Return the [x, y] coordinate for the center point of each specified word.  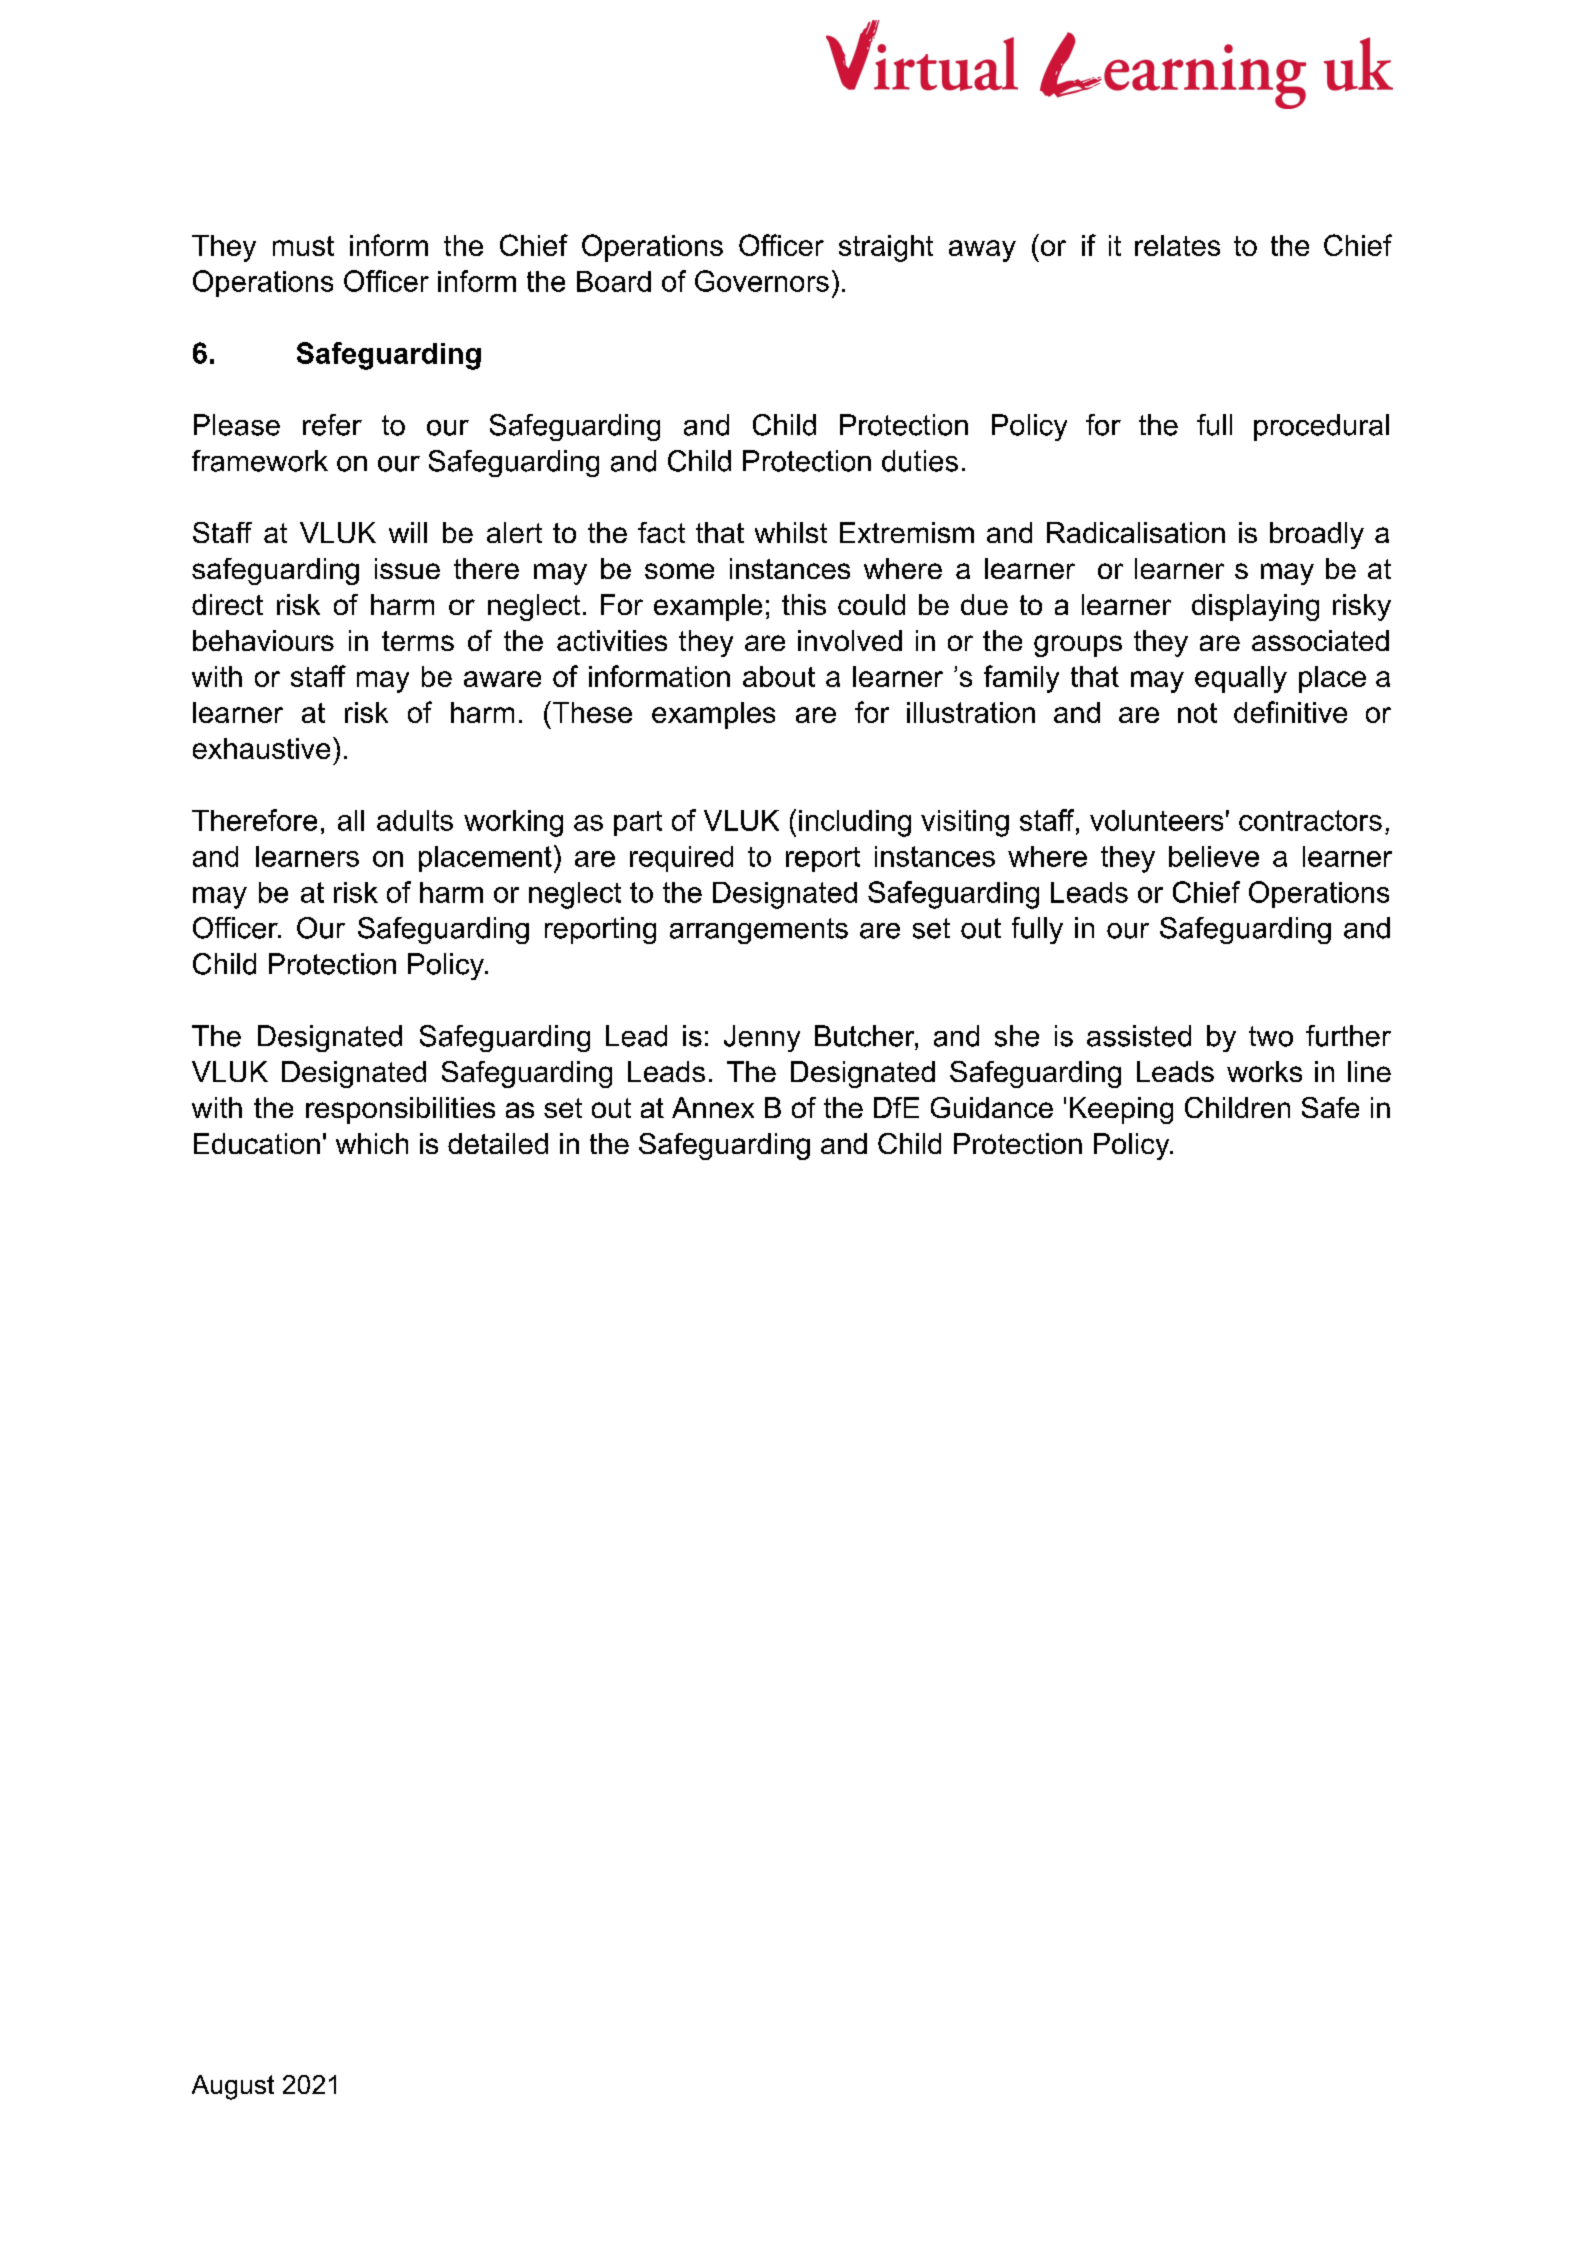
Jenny [762, 1038]
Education [257, 1143]
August [233, 2087]
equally [1241, 679]
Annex [713, 1107]
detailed [498, 1143]
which [372, 1143]
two [1271, 1036]
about [779, 676]
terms [418, 641]
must [303, 246]
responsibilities [400, 1110]
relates [1177, 245]
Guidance [992, 1107]
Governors [762, 281]
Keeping [1121, 1110]
